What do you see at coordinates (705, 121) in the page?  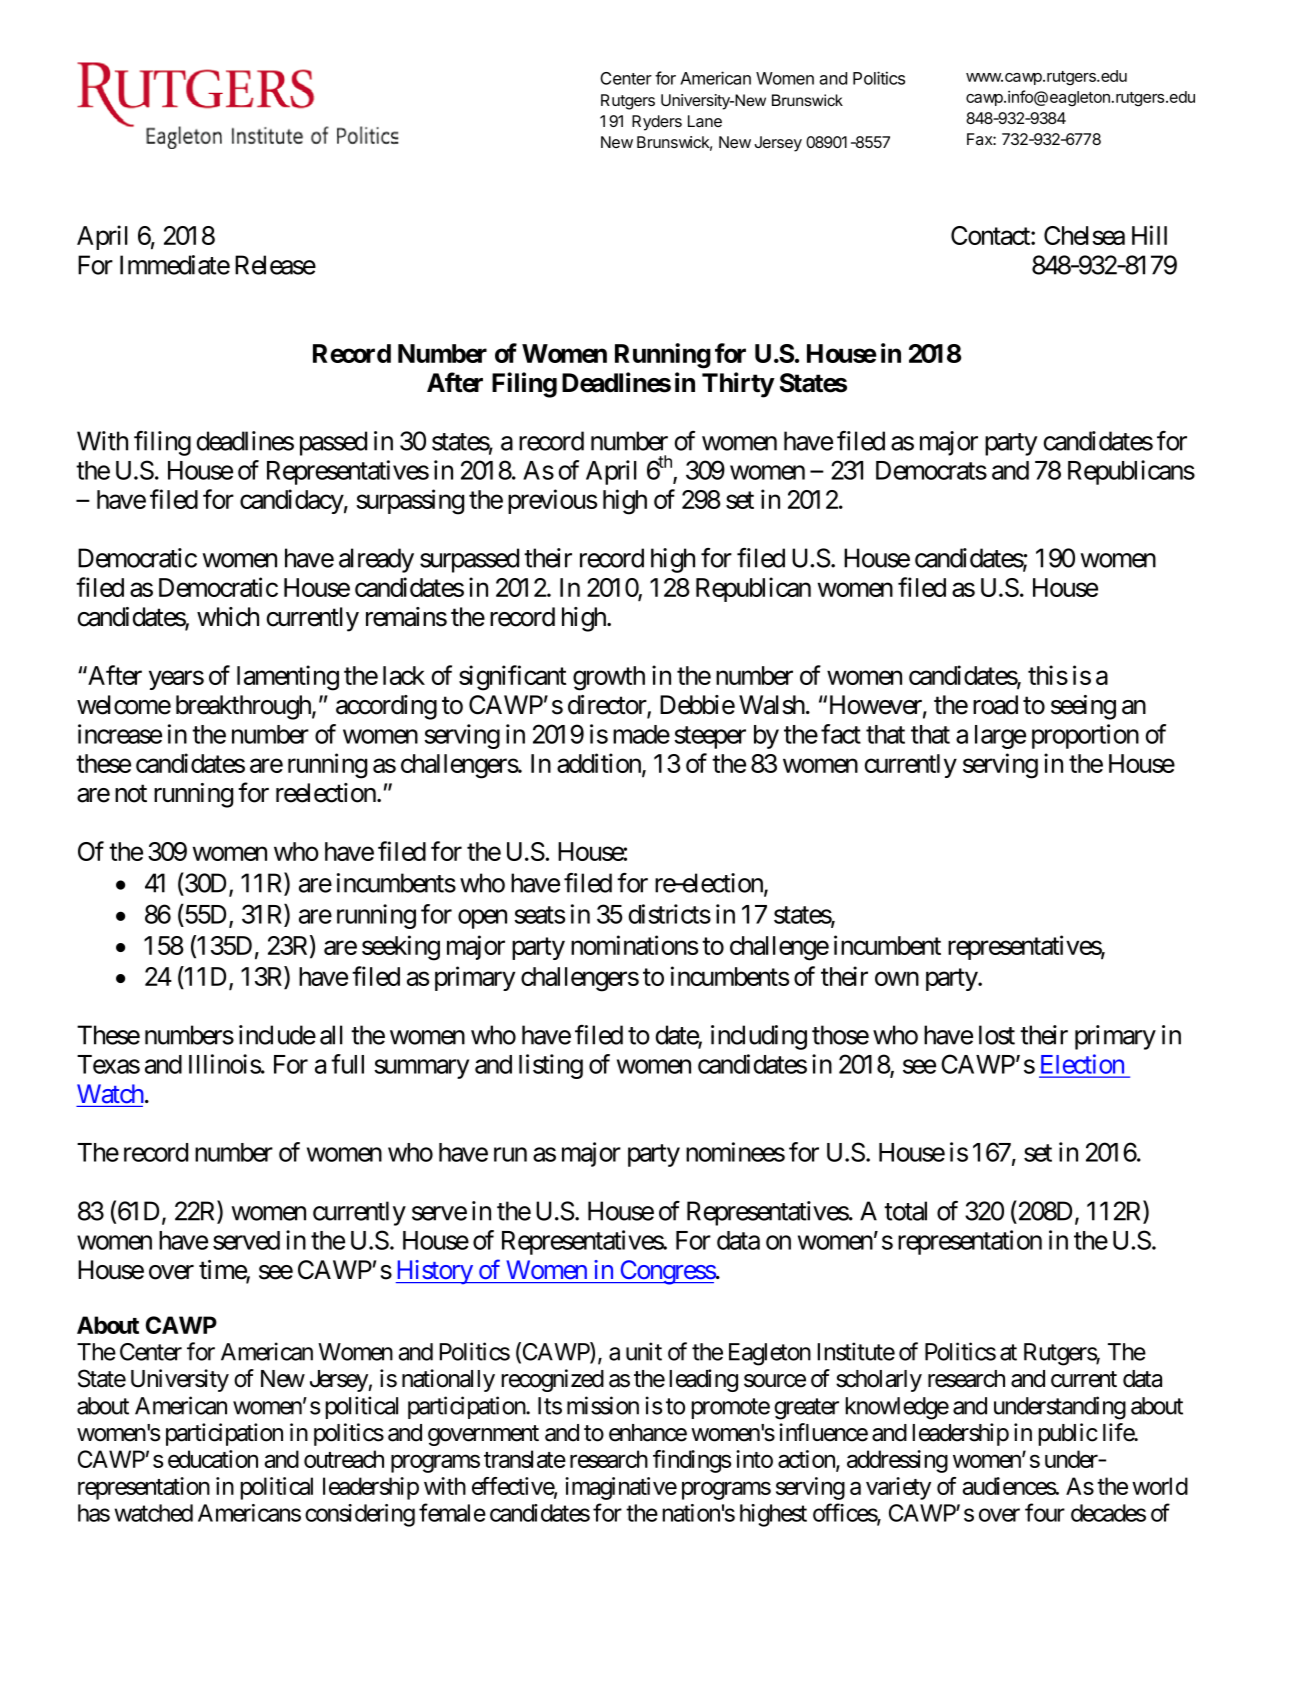 I see `Lane` at bounding box center [705, 121].
